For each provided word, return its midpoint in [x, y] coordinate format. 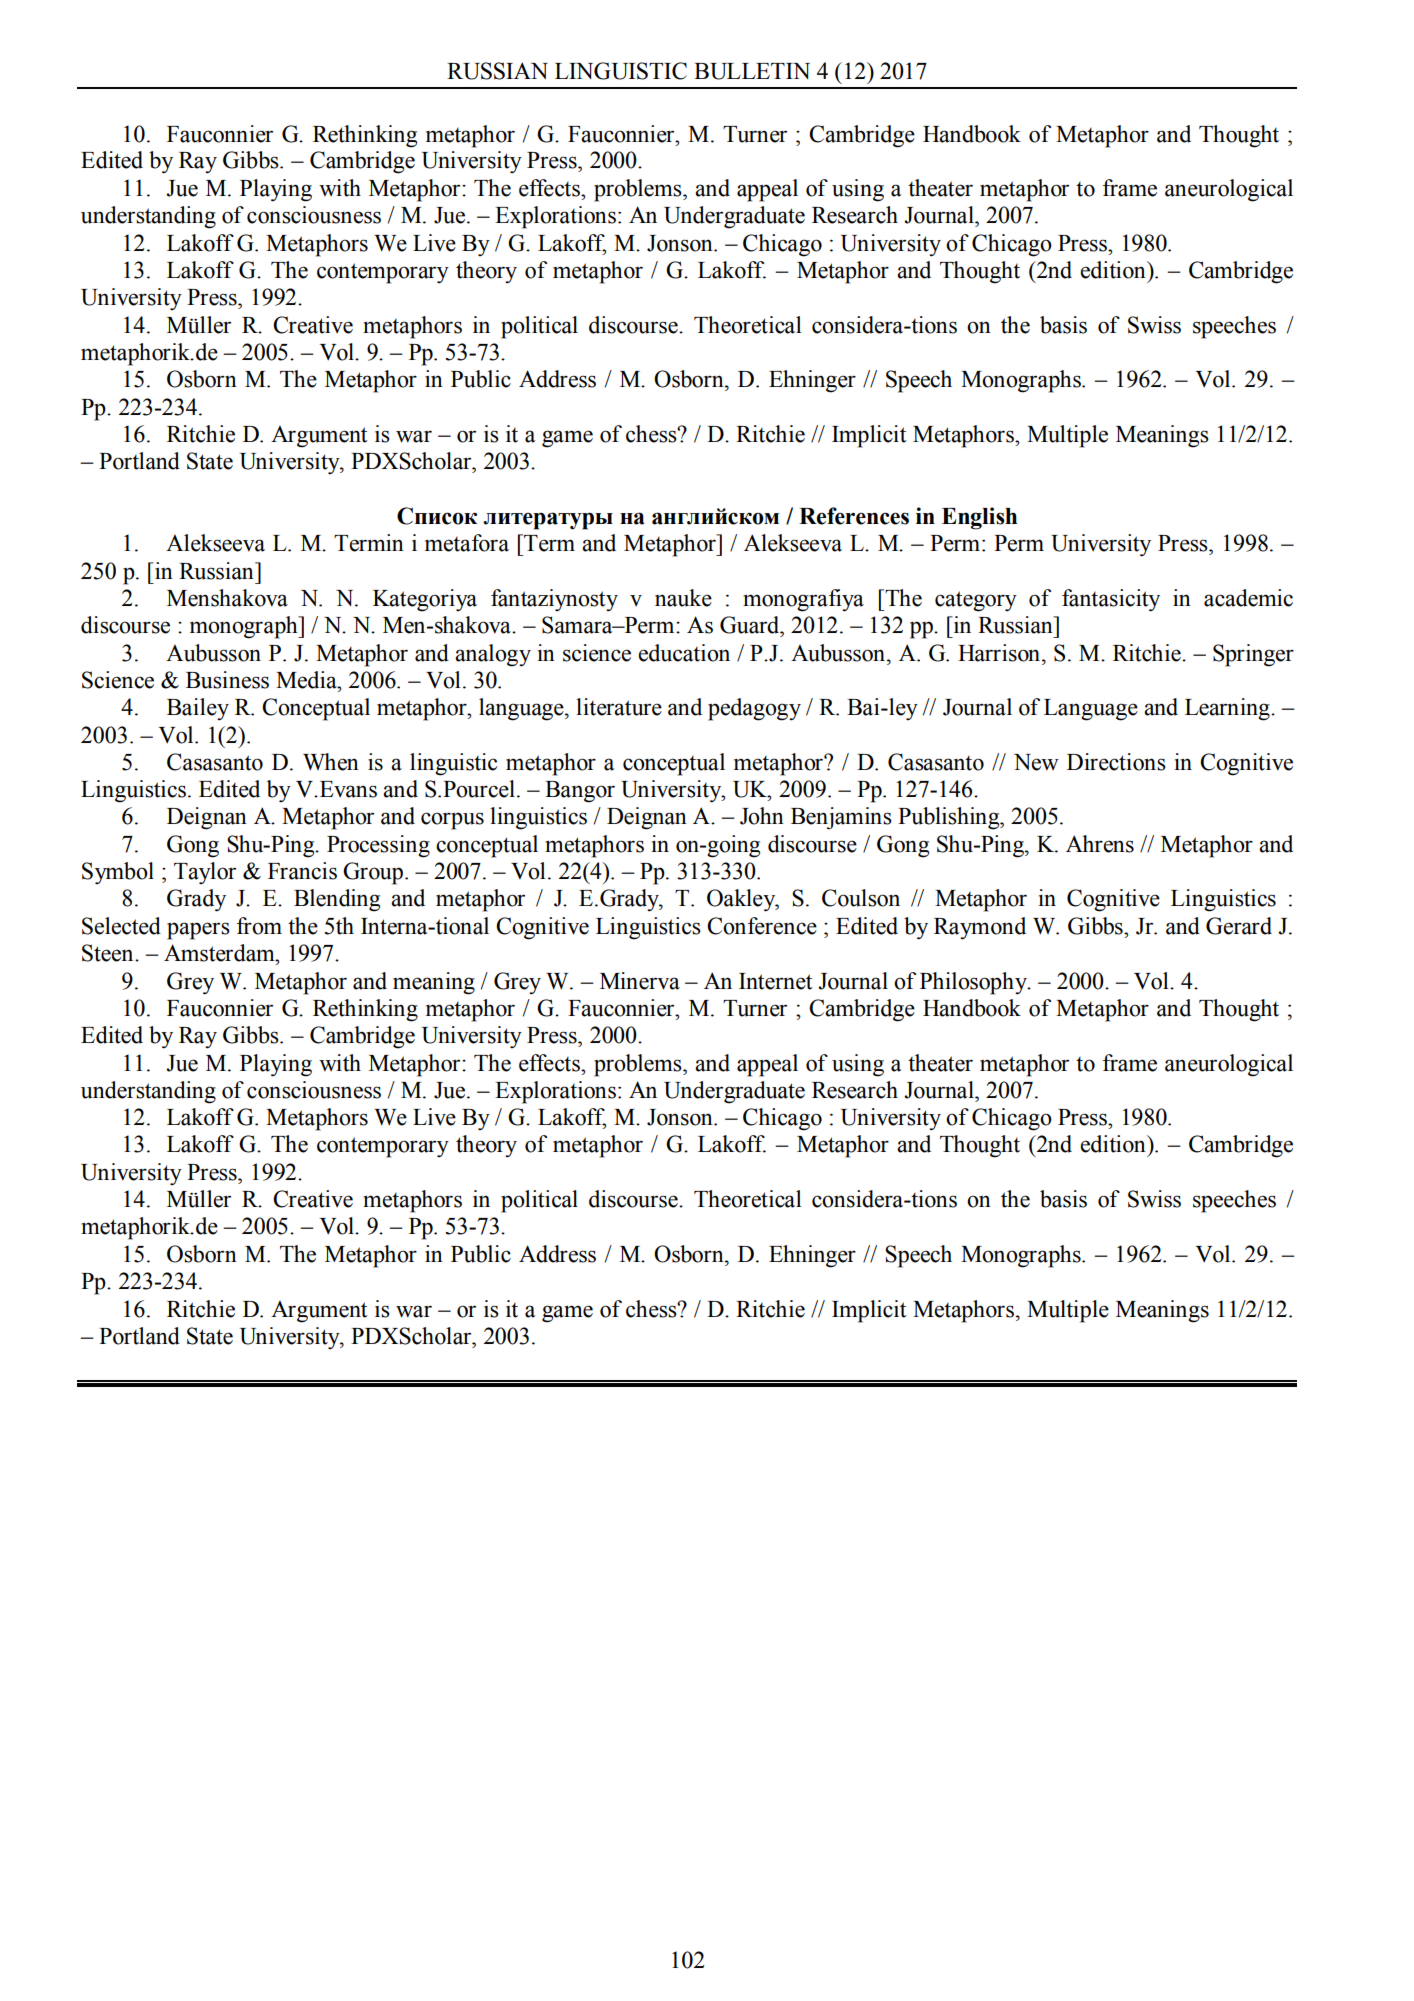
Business [227, 680]
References [854, 516]
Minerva [640, 981]
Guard [751, 625]
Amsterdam [220, 953]
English [979, 518]
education [684, 653]
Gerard [1239, 926]
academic [1248, 598]
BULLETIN [752, 71]
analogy [493, 655]
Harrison [1000, 653]
